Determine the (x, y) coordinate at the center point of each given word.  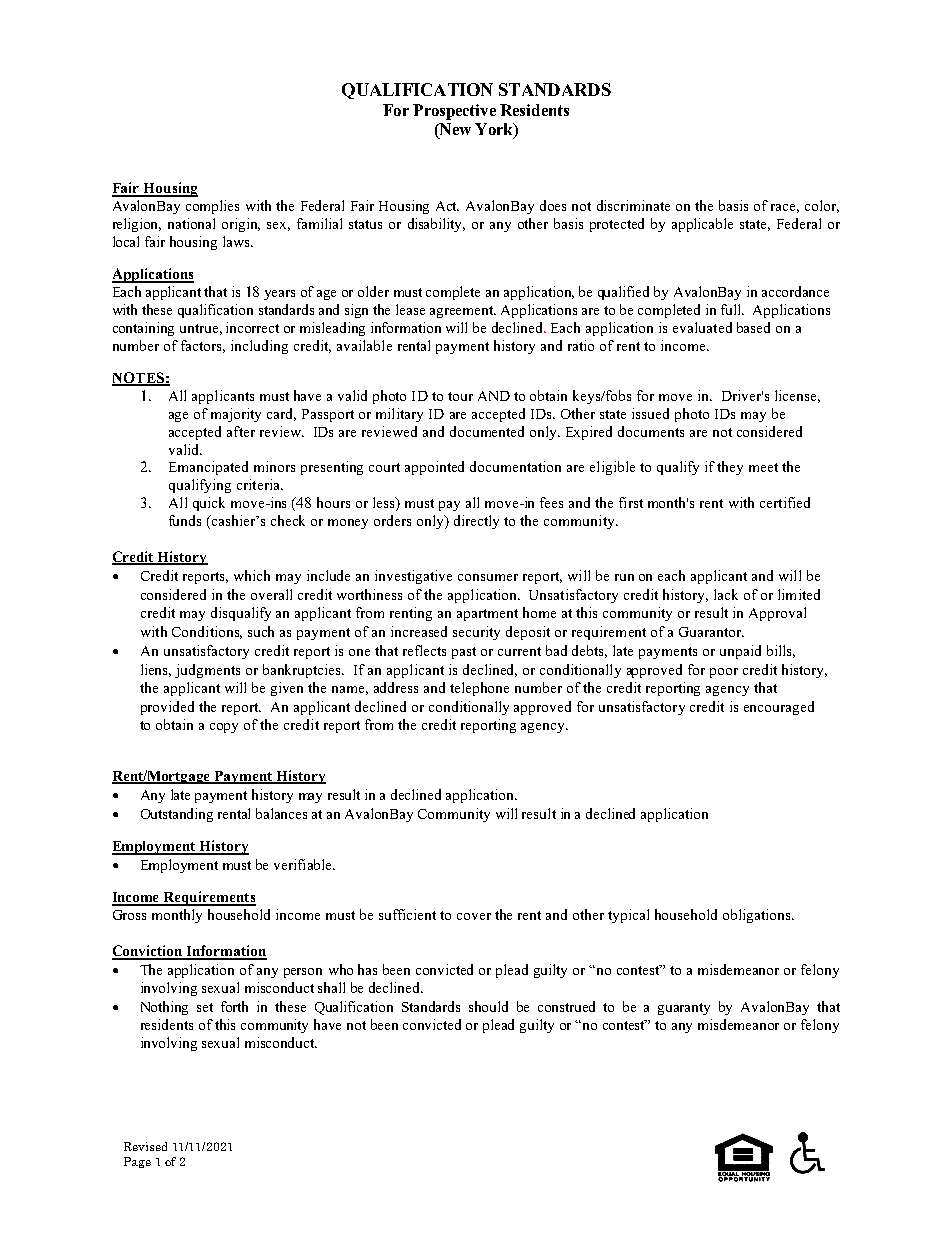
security (476, 633)
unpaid (740, 652)
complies (212, 207)
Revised (145, 1146)
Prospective (454, 112)
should (488, 1006)
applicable (702, 225)
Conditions (207, 632)
